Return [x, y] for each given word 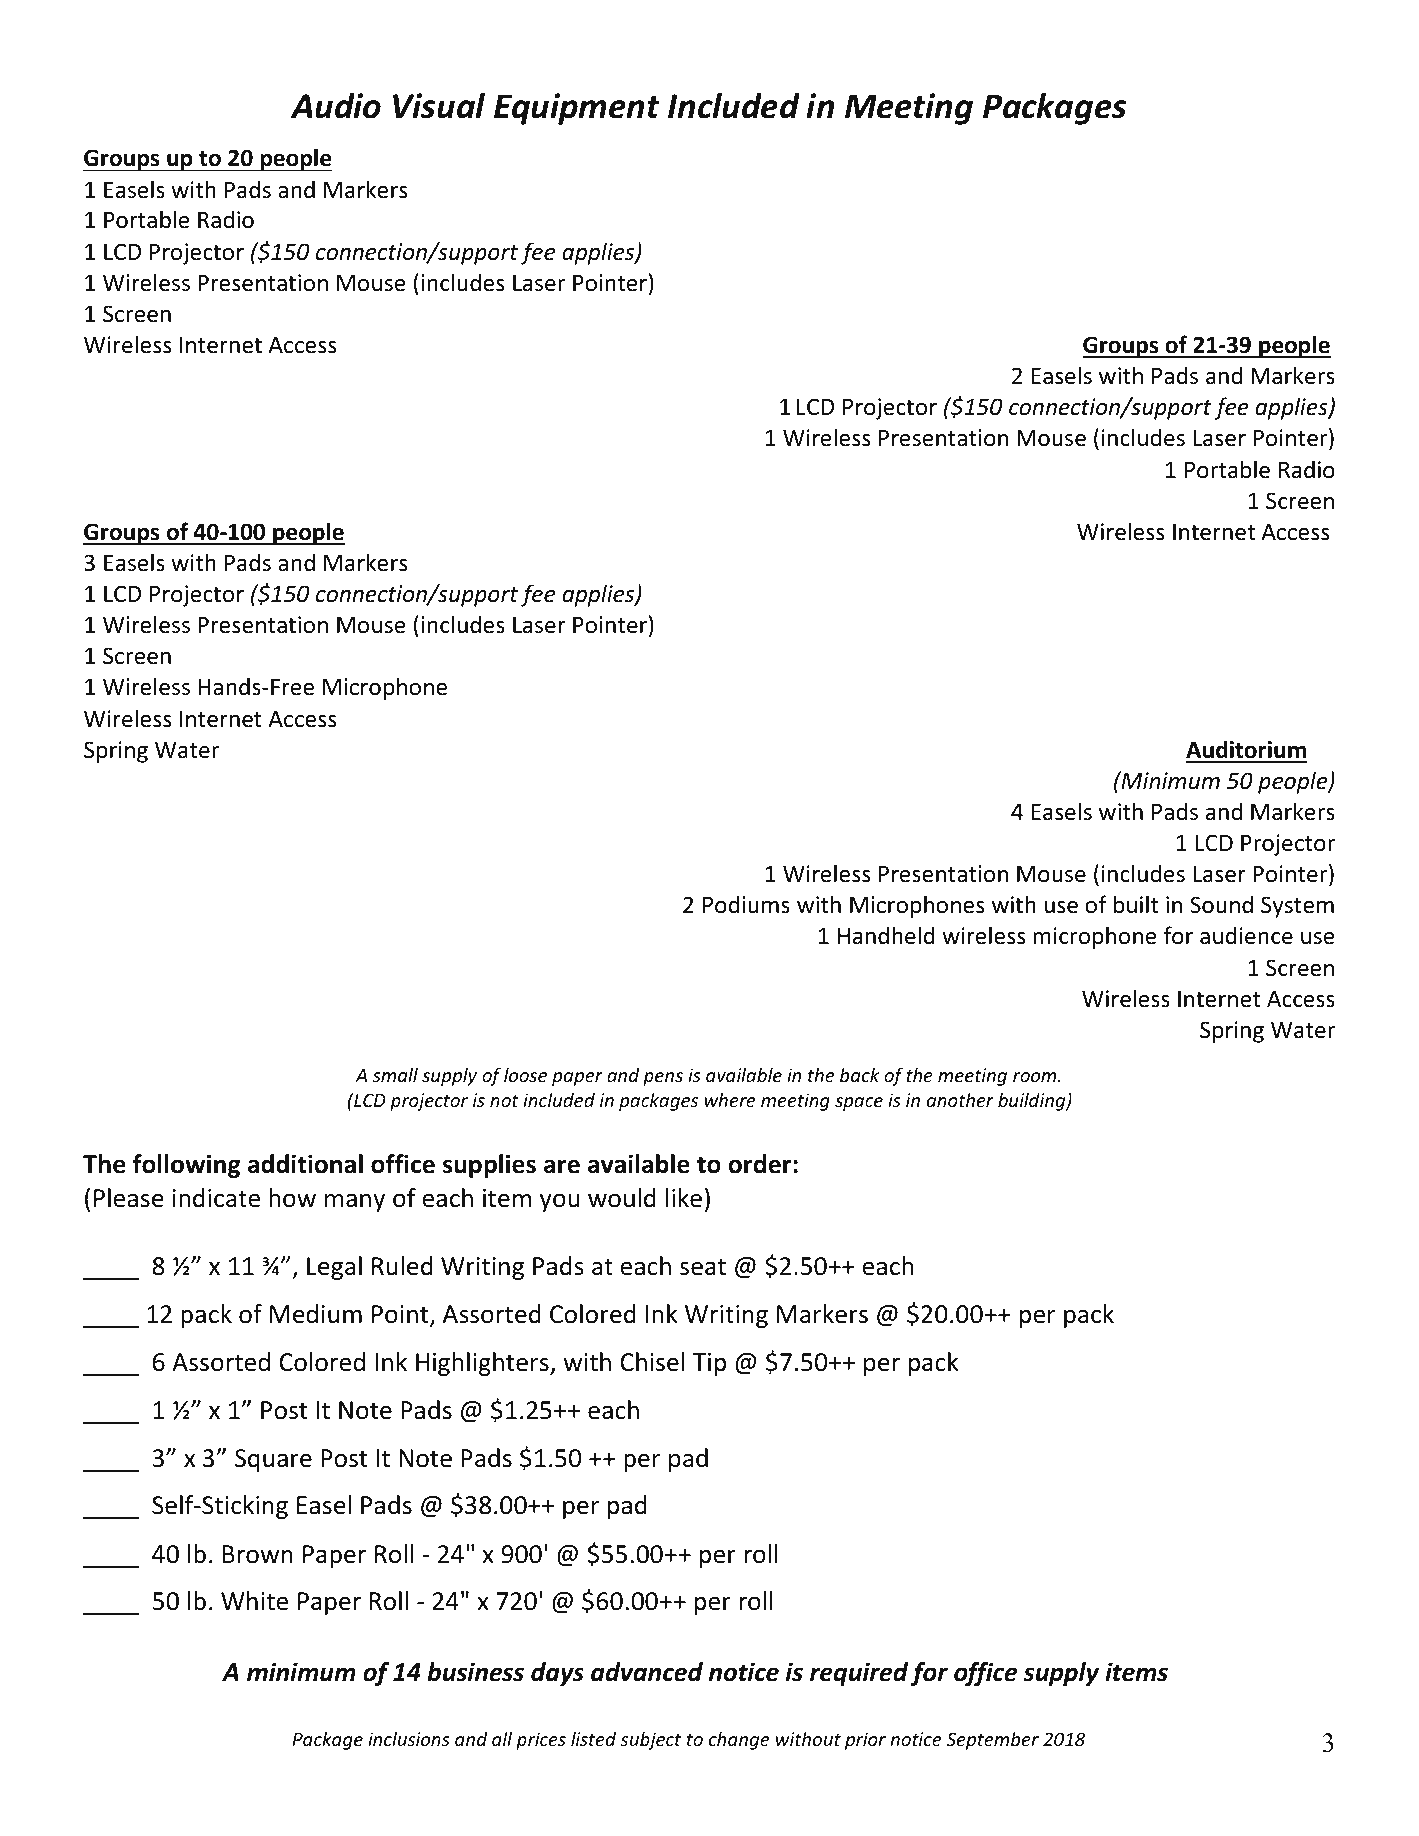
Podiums [746, 904]
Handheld [886, 935]
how [292, 1198]
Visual [439, 106]
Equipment [577, 109]
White [254, 1601]
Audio [336, 106]
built [1136, 904]
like [684, 1198]
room [1036, 1077]
